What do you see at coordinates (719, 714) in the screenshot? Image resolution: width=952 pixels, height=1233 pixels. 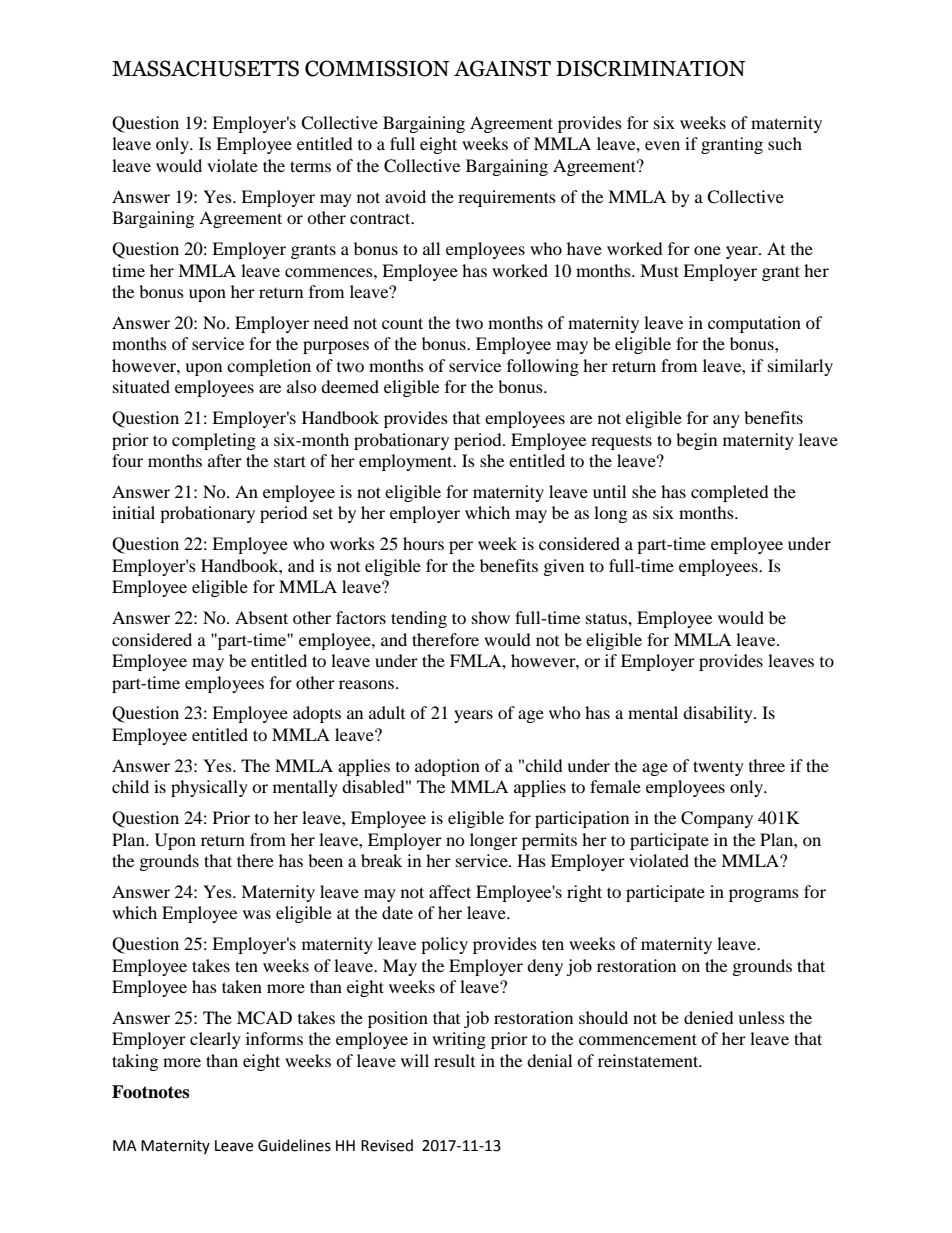 I see `disability` at bounding box center [719, 714].
